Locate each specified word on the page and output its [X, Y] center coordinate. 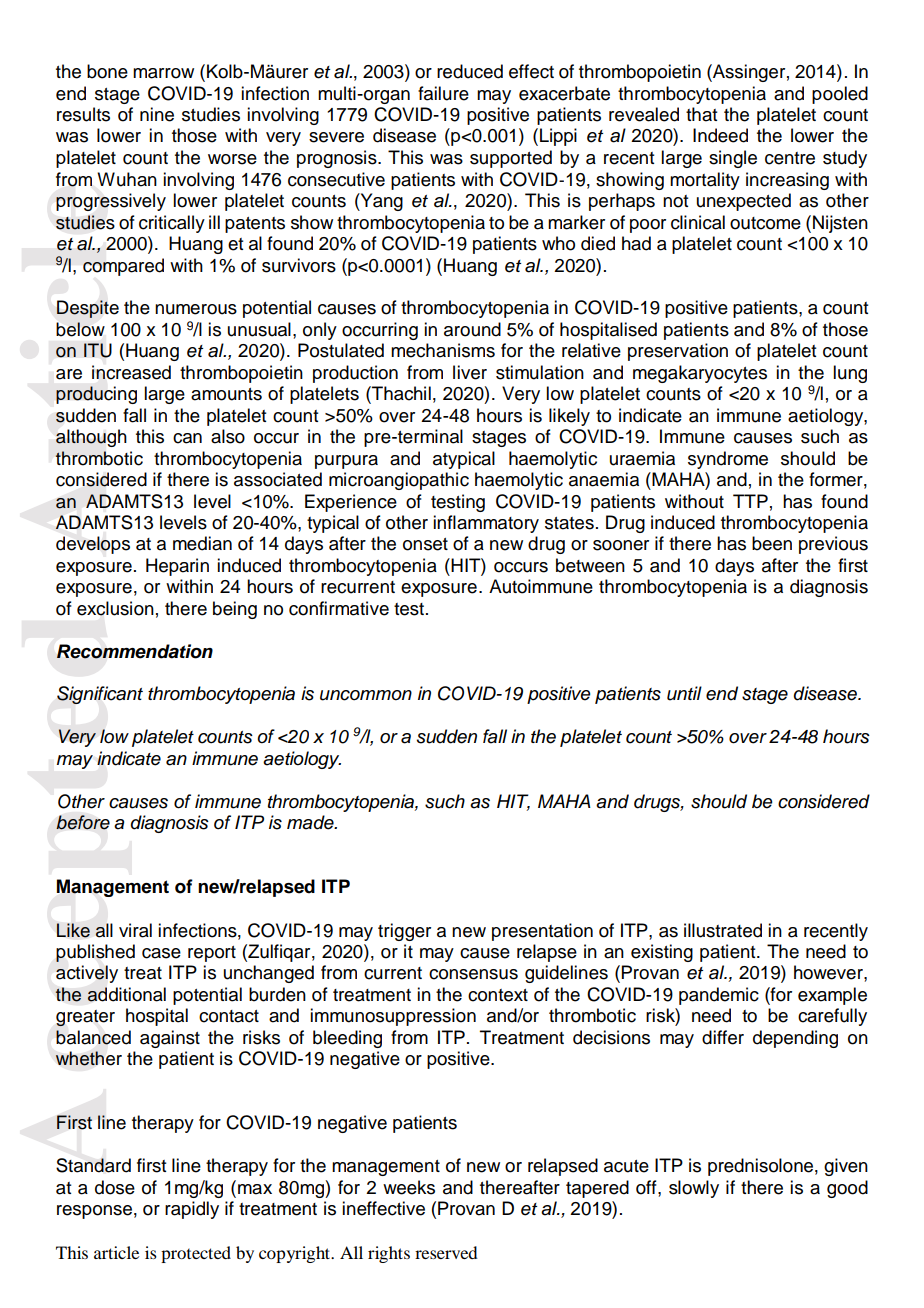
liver [470, 372]
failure [443, 93]
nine [157, 114]
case [161, 953]
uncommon [366, 695]
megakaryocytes [700, 374]
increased [131, 372]
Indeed [720, 135]
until [684, 693]
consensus [473, 974]
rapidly [192, 1210]
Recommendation [135, 651]
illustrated [723, 930]
